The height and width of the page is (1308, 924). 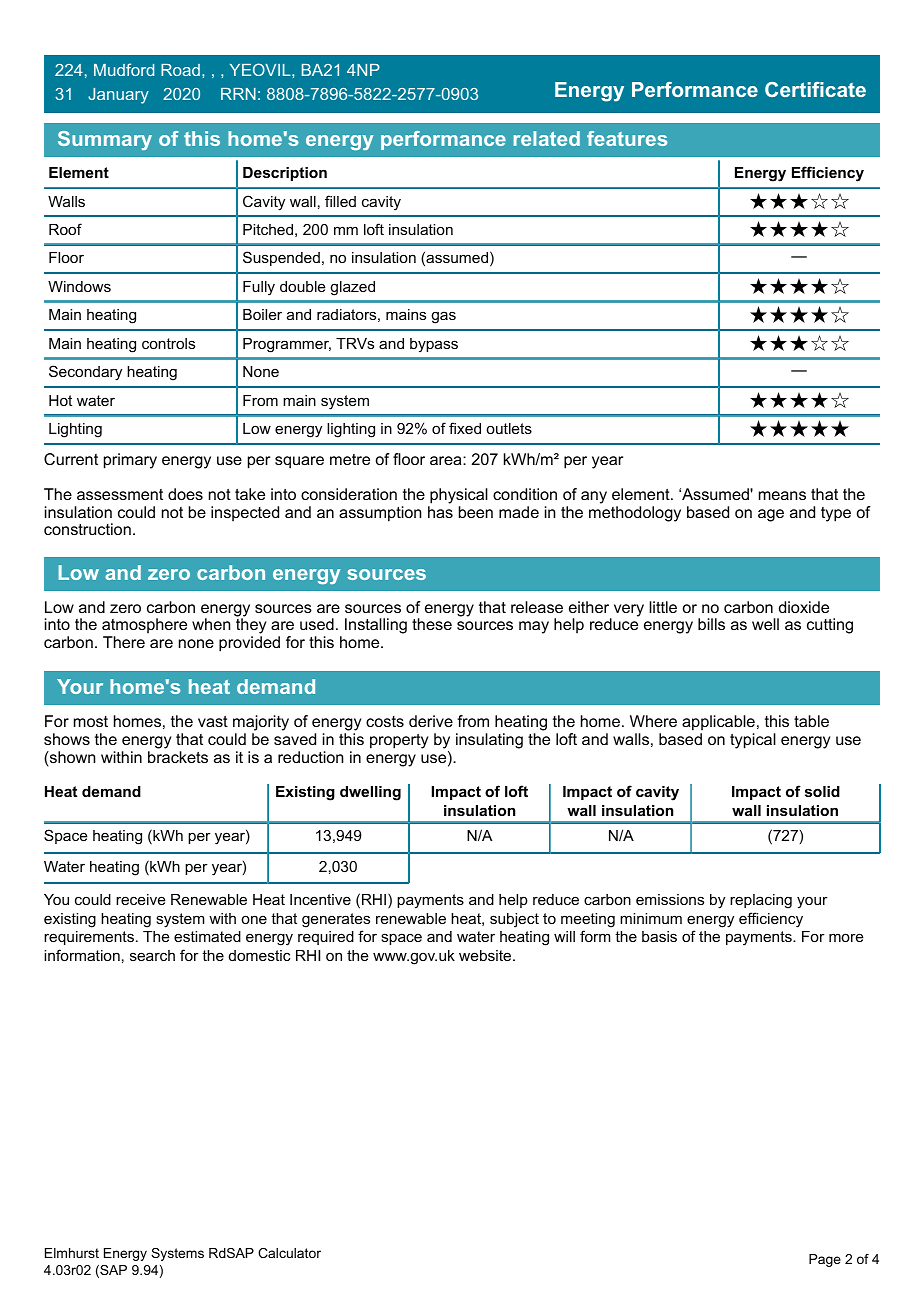 What do you see at coordinates (289, 1253) in the page?
I see `Calculator` at bounding box center [289, 1253].
